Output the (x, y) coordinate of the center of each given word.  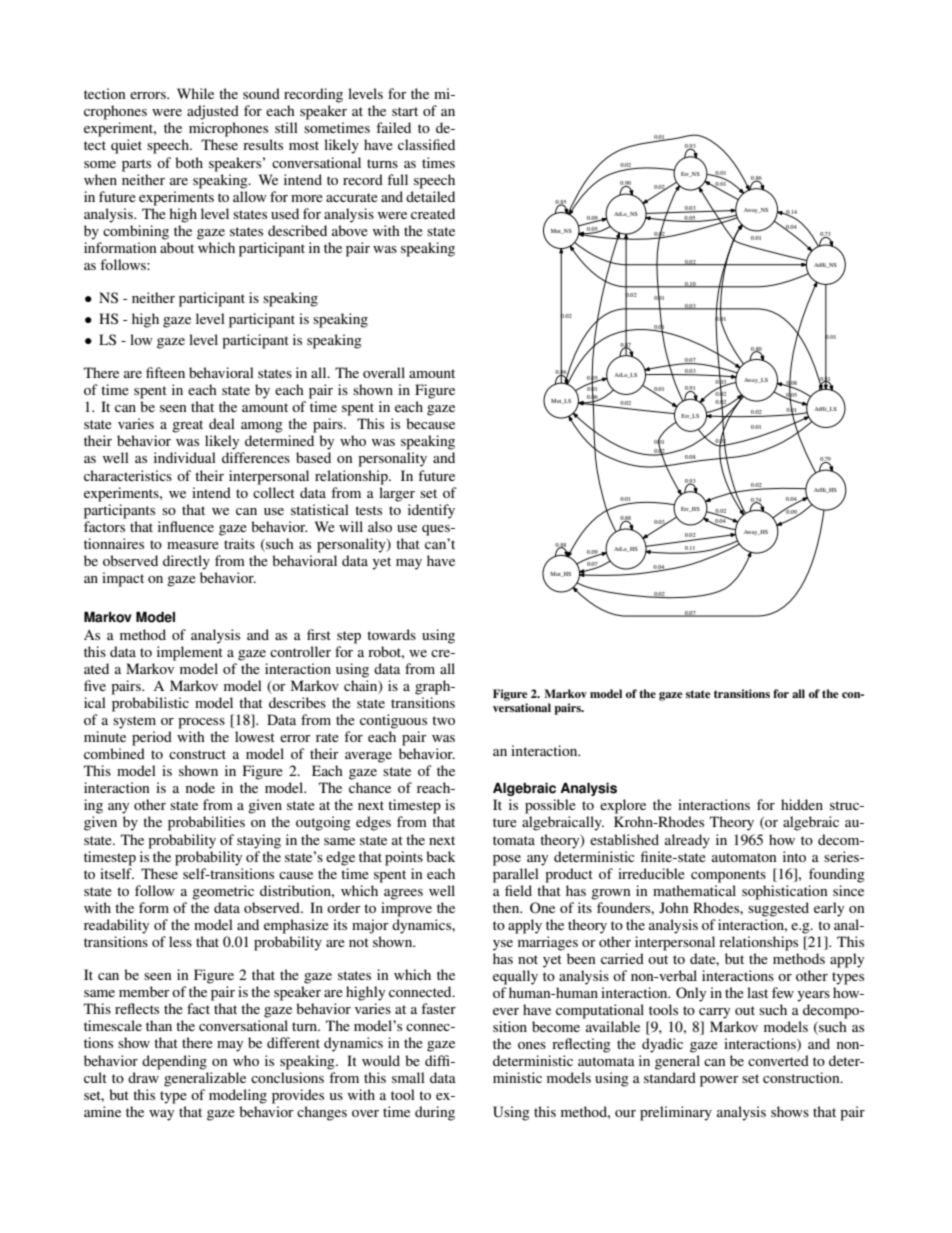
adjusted (213, 112)
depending (174, 1062)
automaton (744, 857)
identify (431, 511)
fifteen (165, 372)
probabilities (206, 823)
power (719, 1081)
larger (397, 493)
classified (426, 144)
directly (186, 562)
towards (391, 634)
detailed (430, 196)
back (441, 856)
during (435, 1113)
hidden (802, 804)
